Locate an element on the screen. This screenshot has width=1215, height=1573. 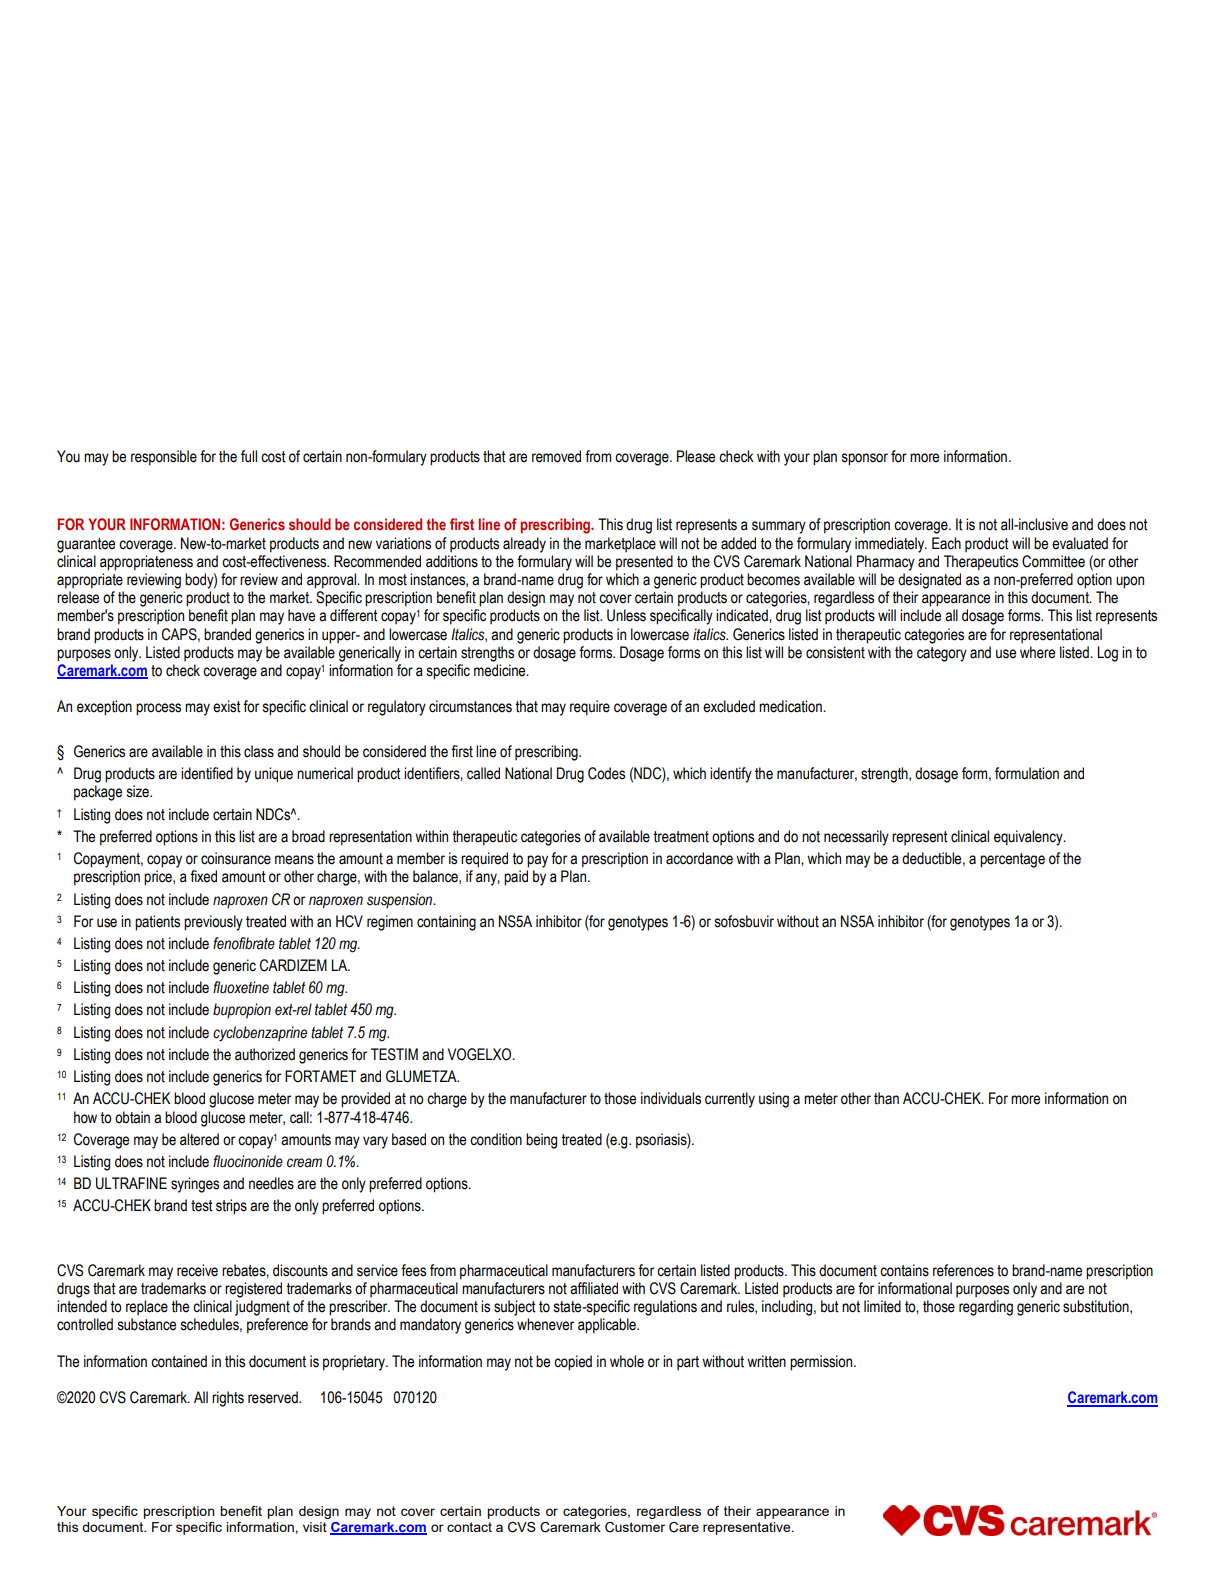
receive is located at coordinates (197, 1270).
